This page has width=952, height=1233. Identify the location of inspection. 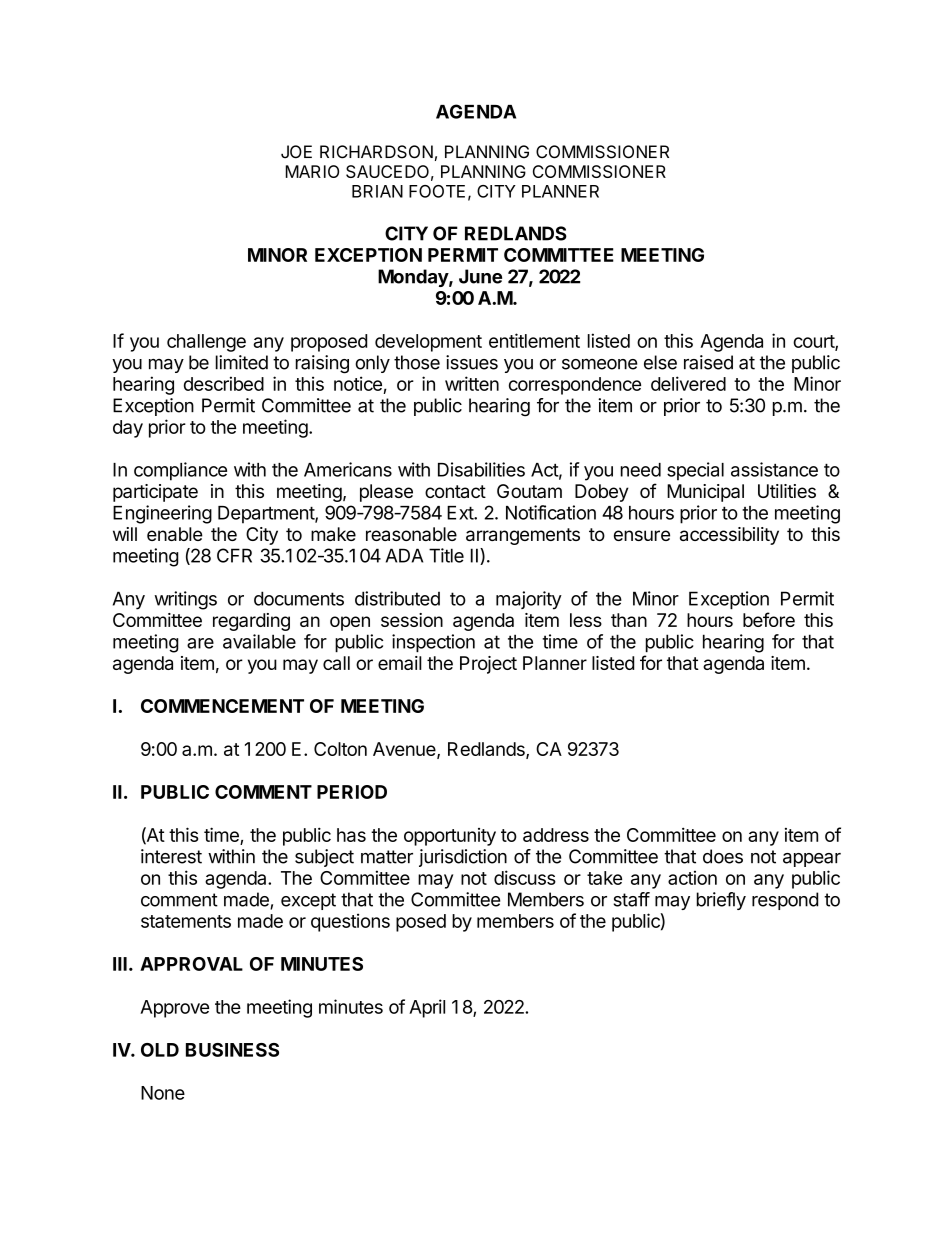
(433, 643).
